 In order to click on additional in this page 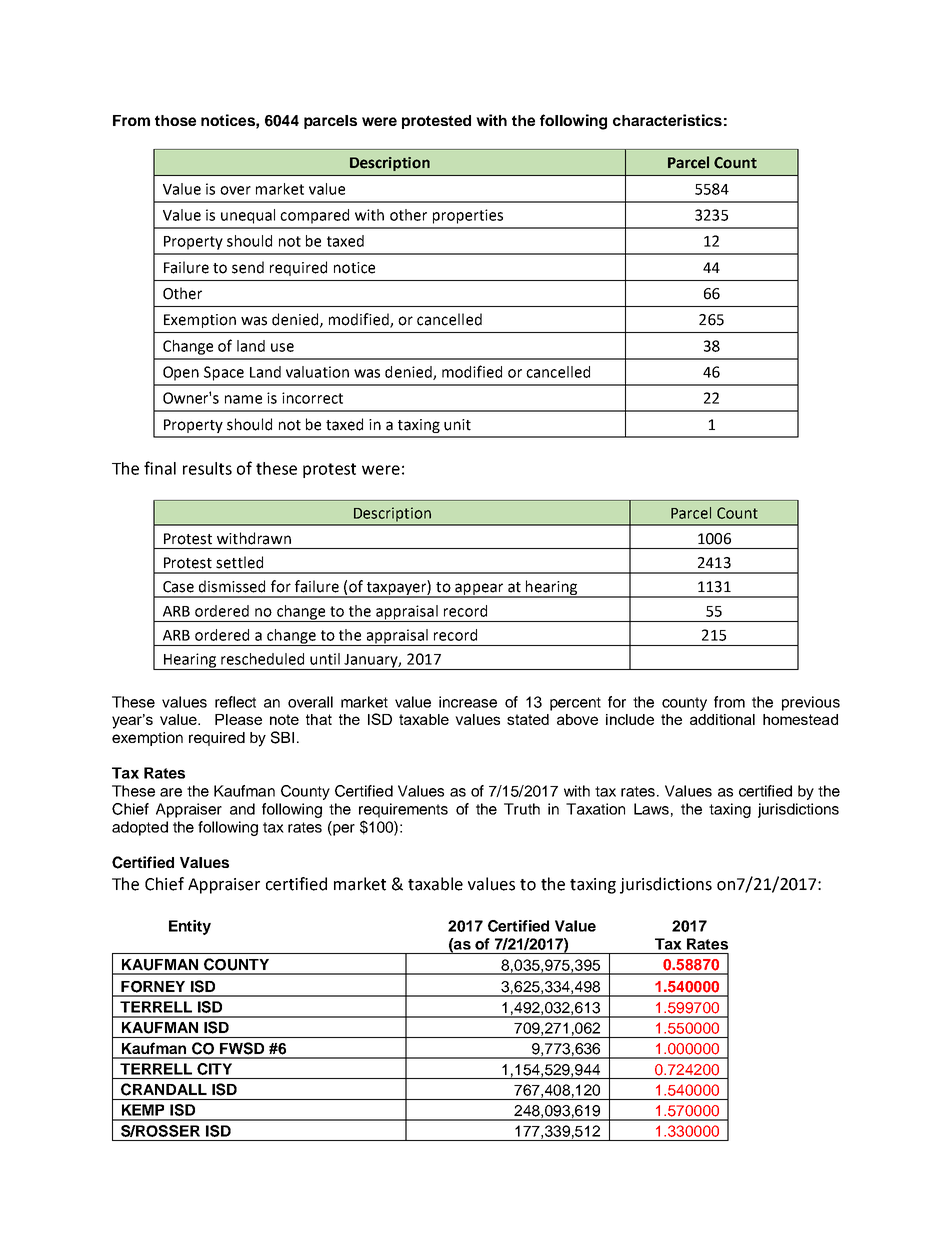, I will do `click(722, 719)`.
